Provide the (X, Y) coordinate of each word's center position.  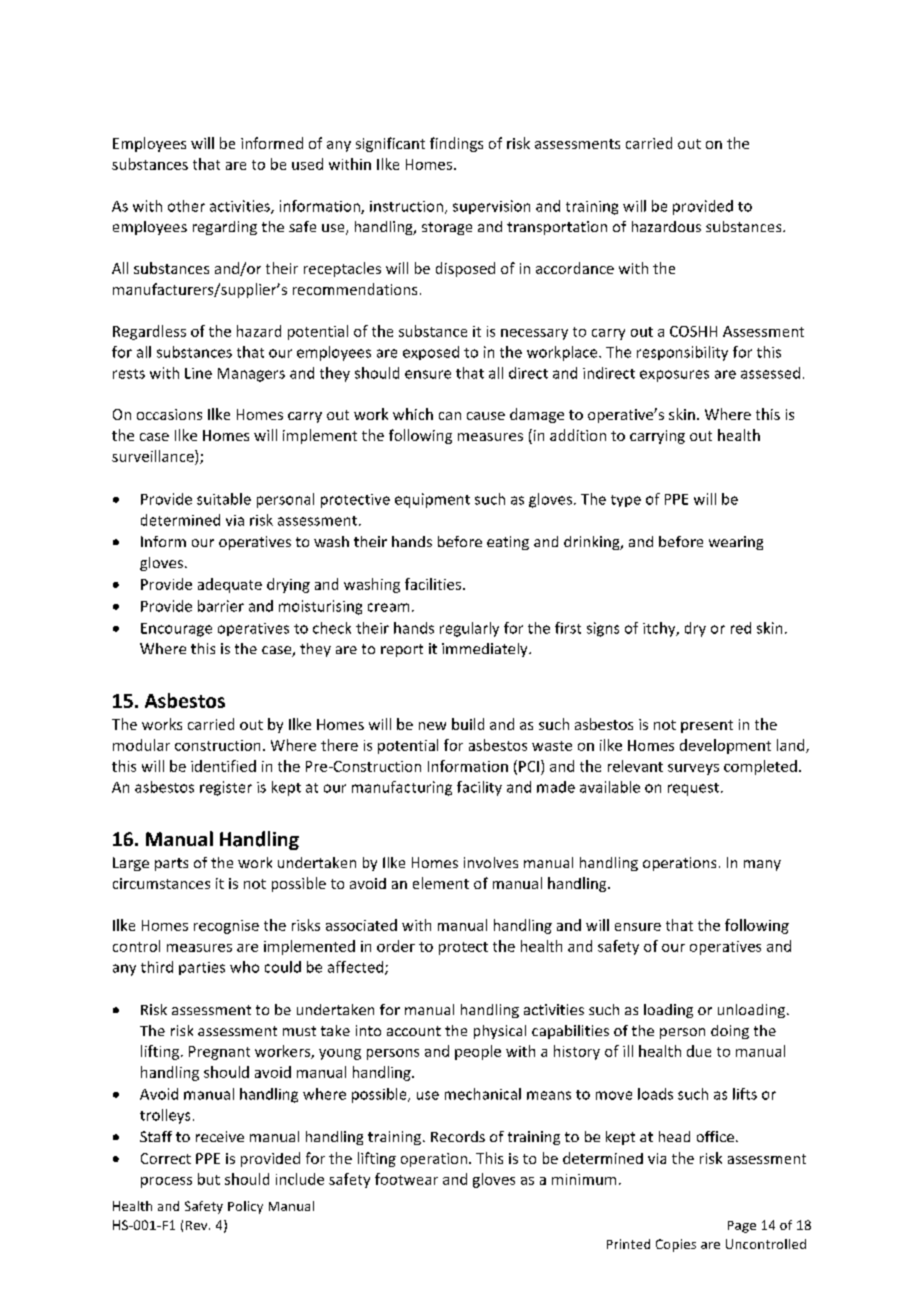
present (707, 726)
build (468, 724)
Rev (198, 1225)
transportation (557, 228)
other (186, 206)
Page (742, 1227)
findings (456, 144)
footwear (406, 1179)
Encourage (176, 630)
